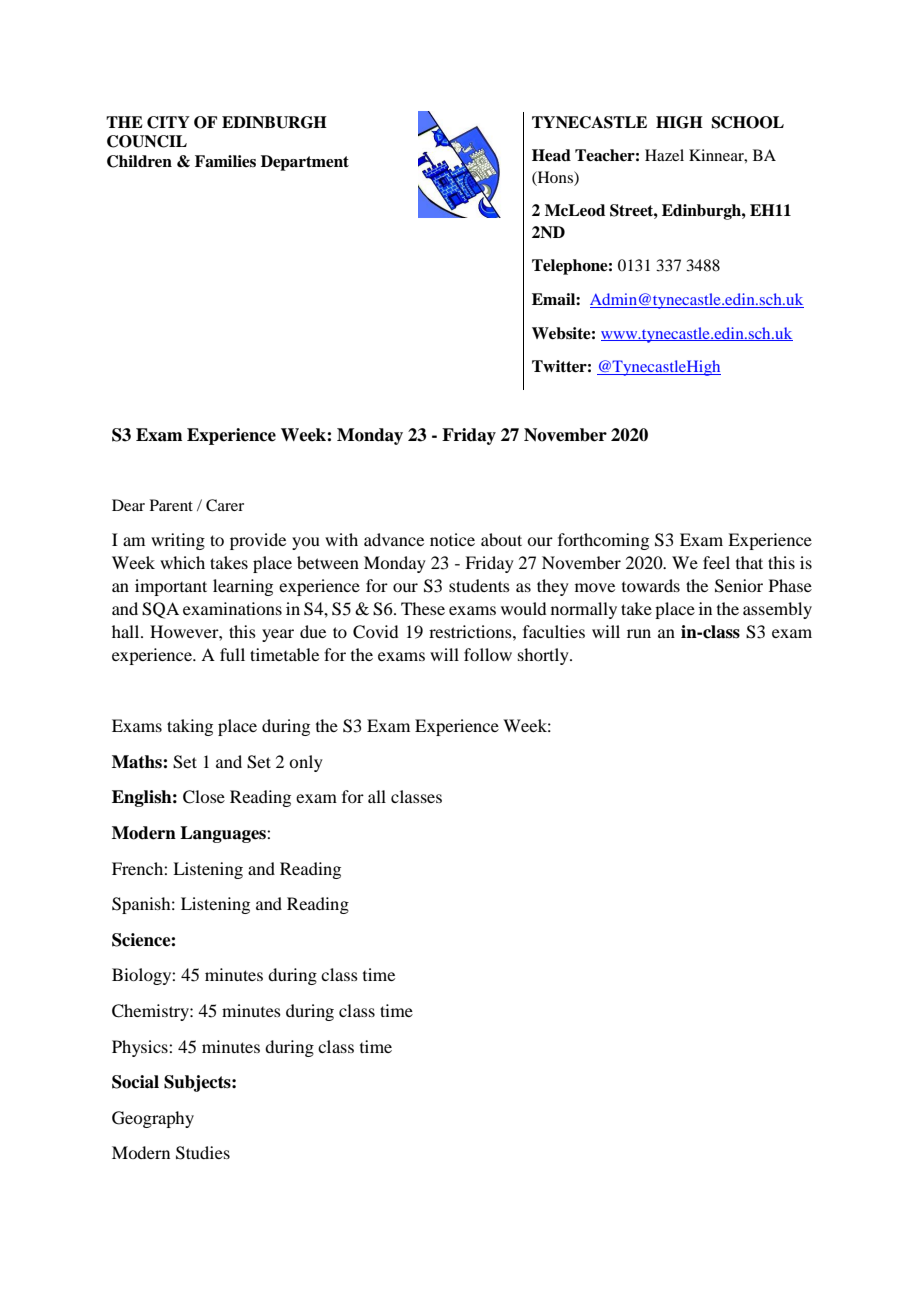 The image size is (924, 1308). Describe the element at coordinates (203, 1153) in the screenshot. I see `Studies` at that location.
